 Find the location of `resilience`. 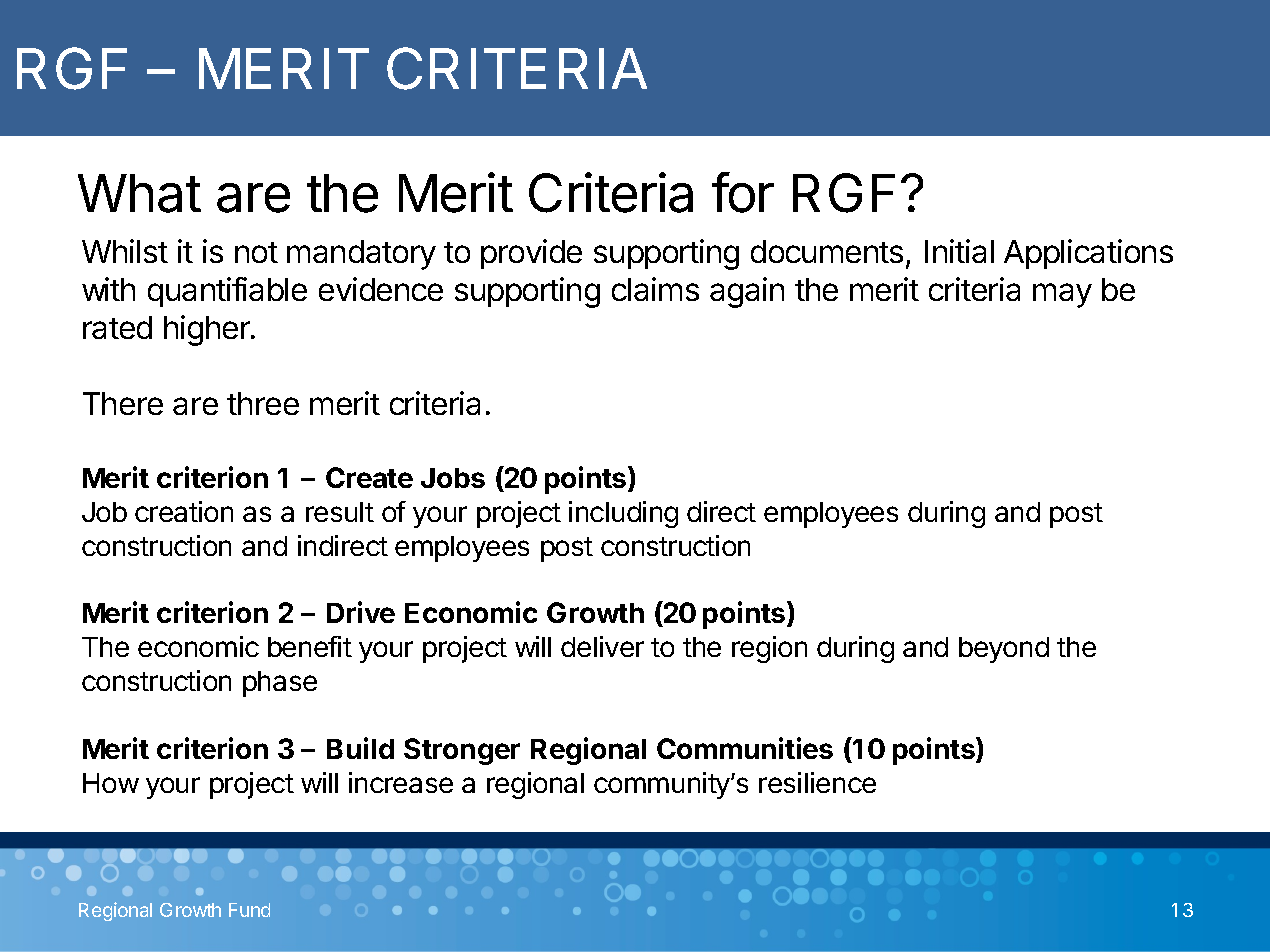

resilience is located at coordinates (817, 782).
